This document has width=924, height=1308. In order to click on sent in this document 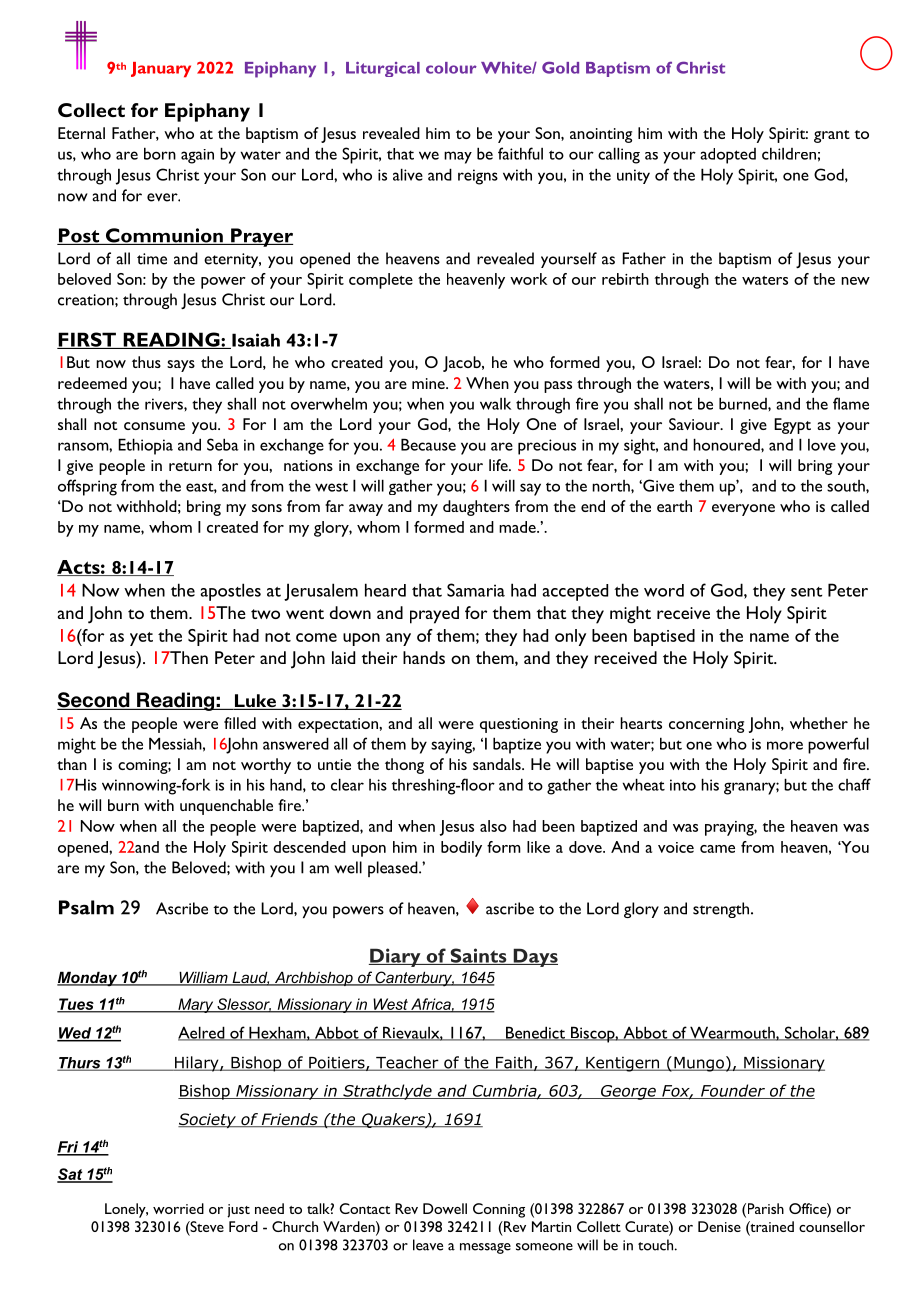, I will do `click(806, 592)`.
